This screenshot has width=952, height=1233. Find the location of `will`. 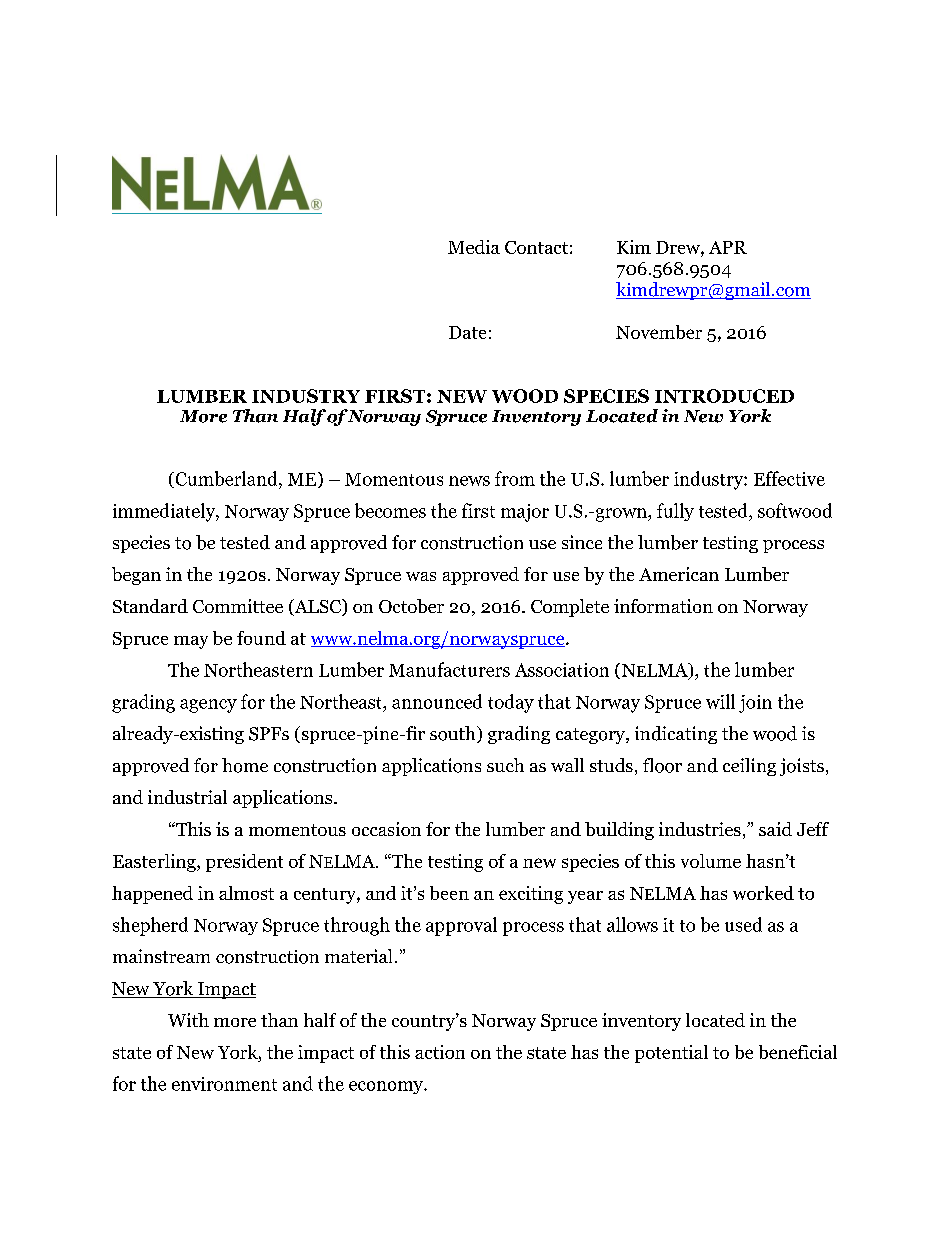

will is located at coordinates (720, 701).
